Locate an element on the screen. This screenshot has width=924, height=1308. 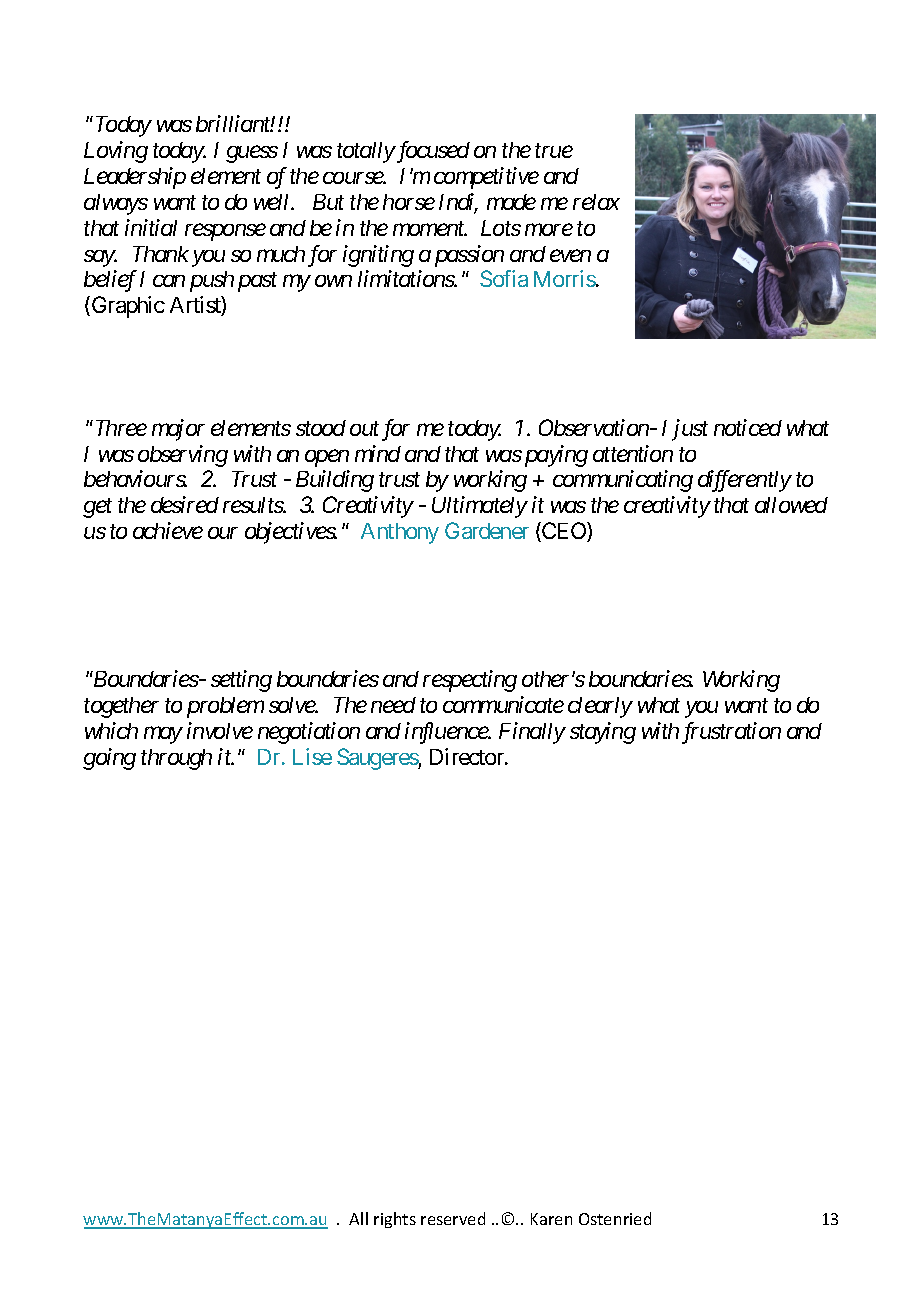
frustration is located at coordinates (731, 733).
